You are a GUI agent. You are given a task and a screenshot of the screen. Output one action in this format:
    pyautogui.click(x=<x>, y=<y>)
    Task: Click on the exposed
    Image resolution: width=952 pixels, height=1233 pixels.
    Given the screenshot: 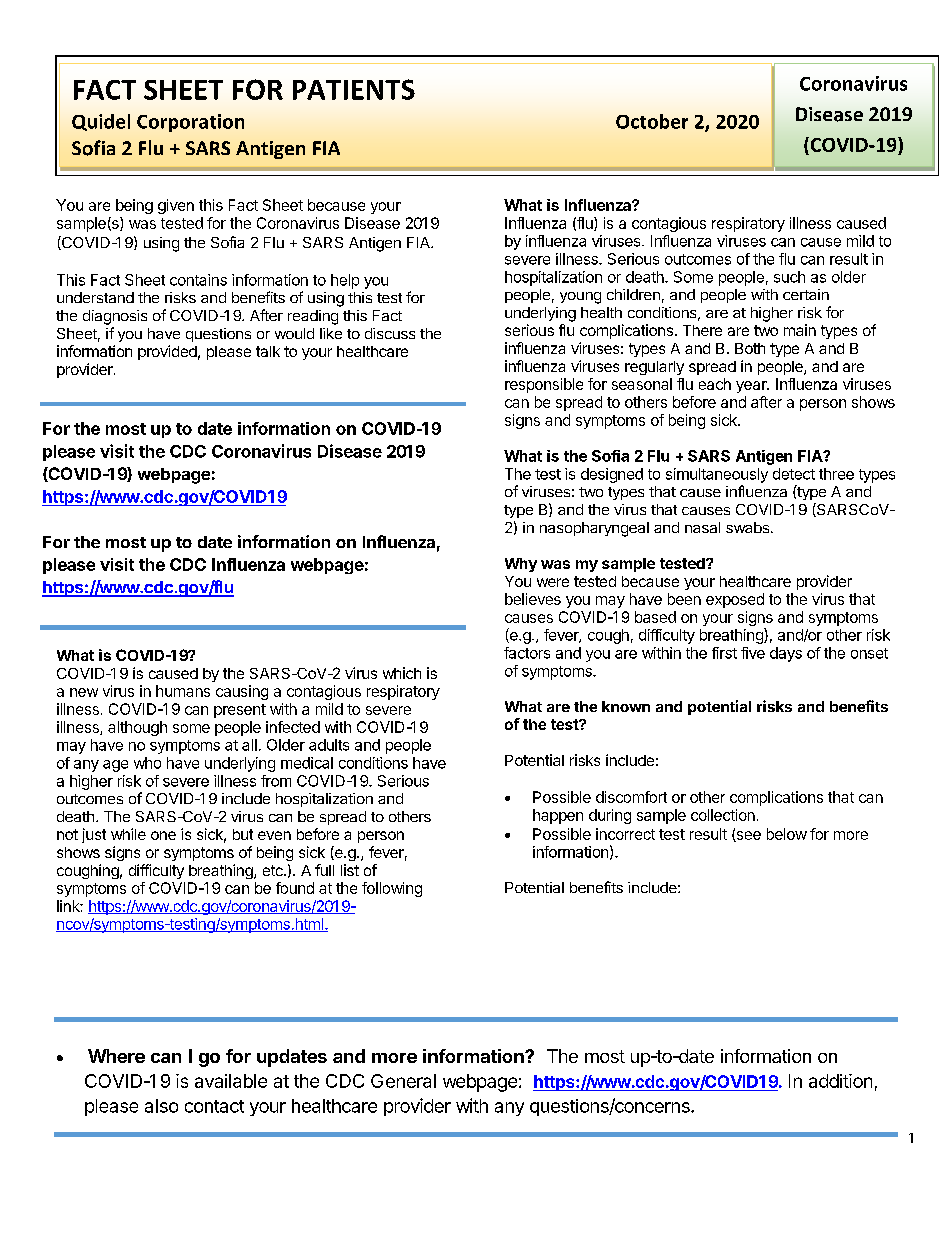 What is the action you would take?
    pyautogui.click(x=735, y=600)
